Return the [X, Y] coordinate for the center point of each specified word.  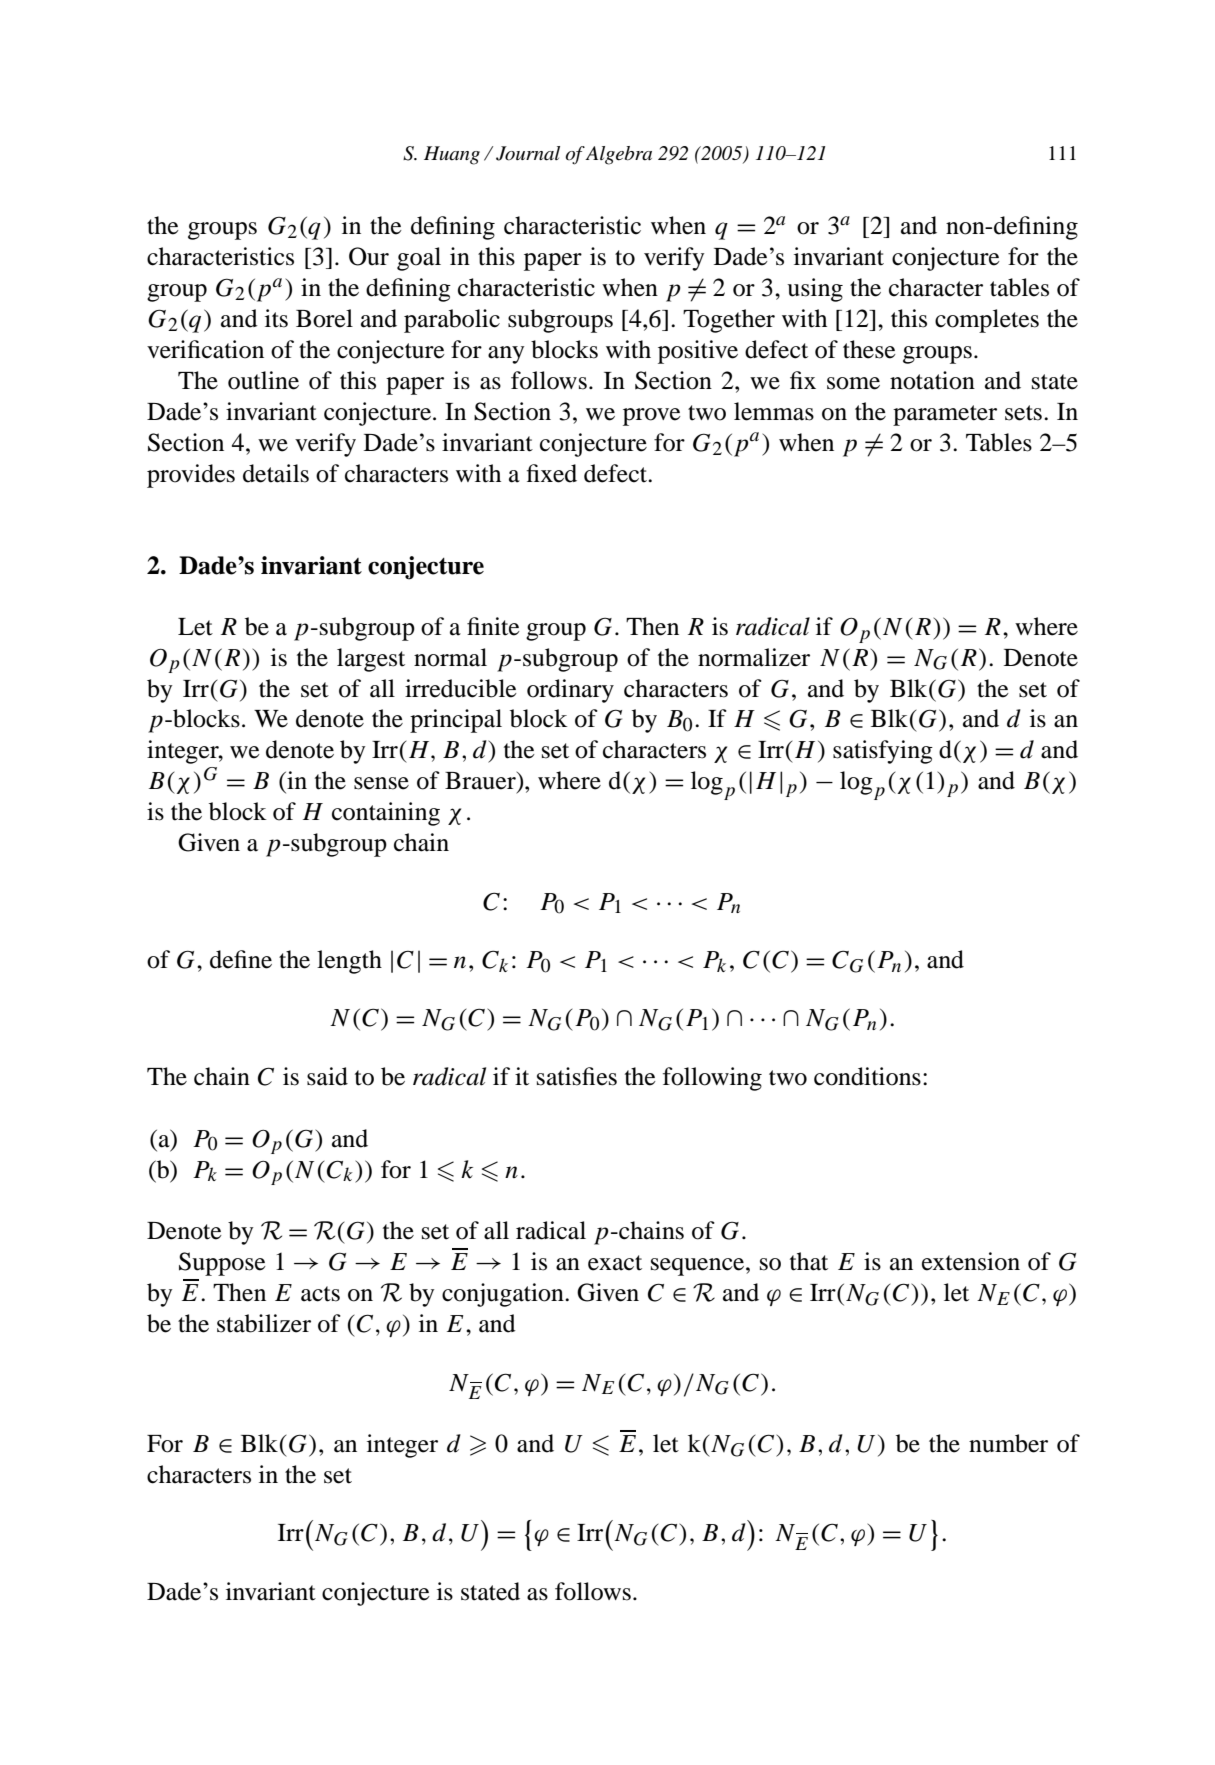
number [1008, 1443]
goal [419, 259]
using [815, 290]
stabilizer [264, 1323]
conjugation [504, 1295]
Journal [528, 153]
